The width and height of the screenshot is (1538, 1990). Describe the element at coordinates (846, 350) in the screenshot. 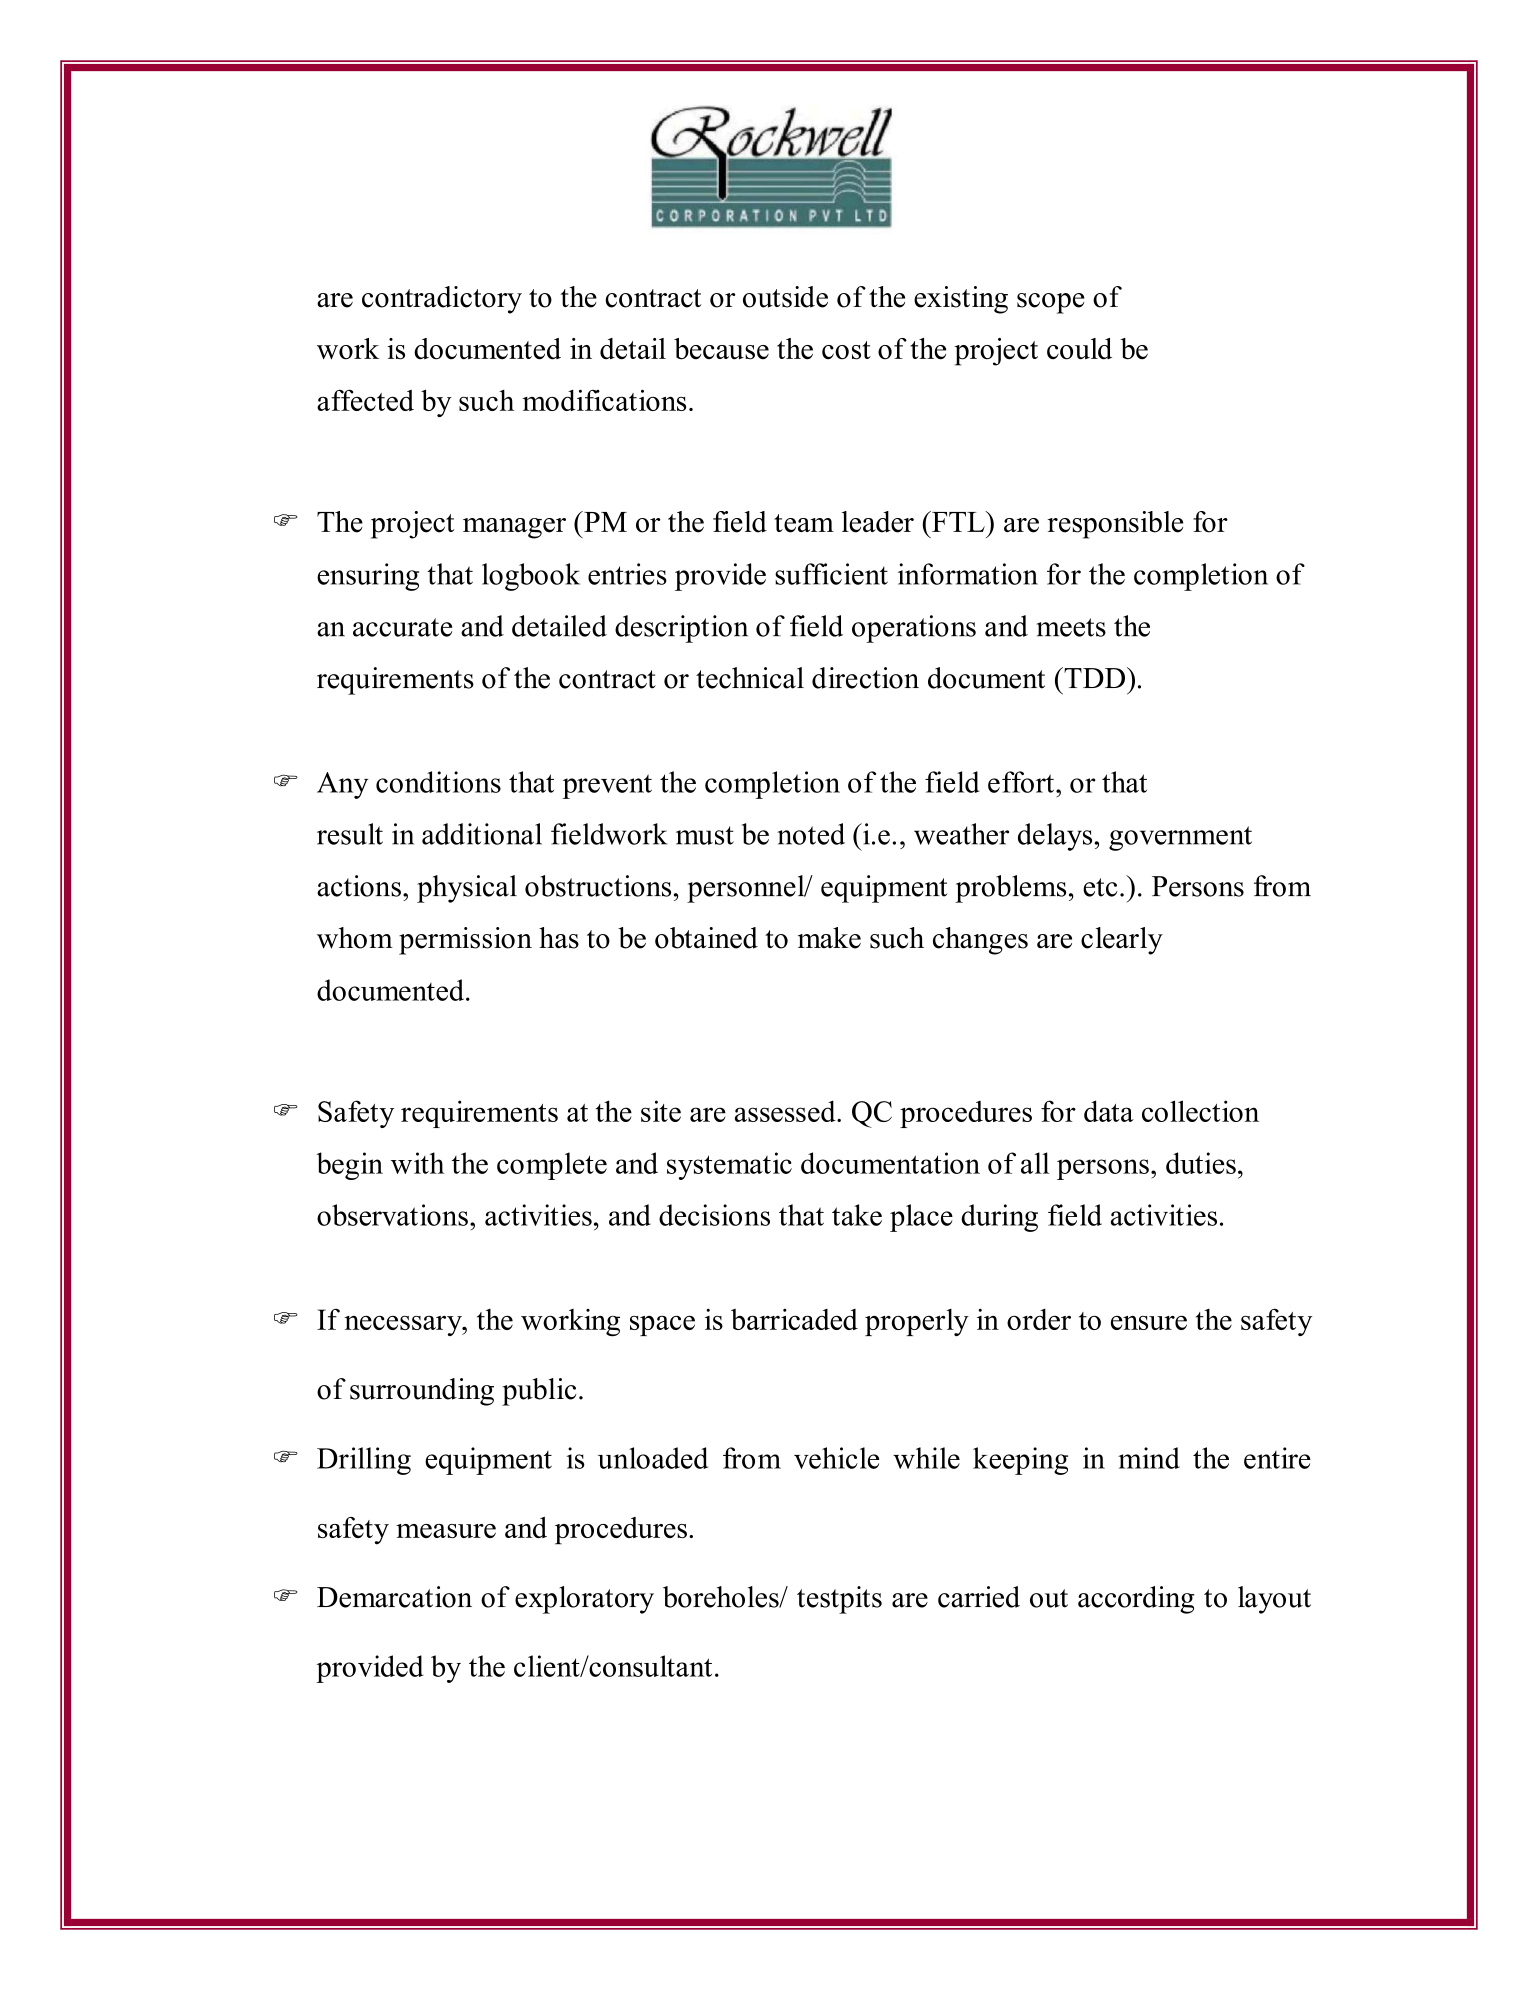

I see `cost` at that location.
